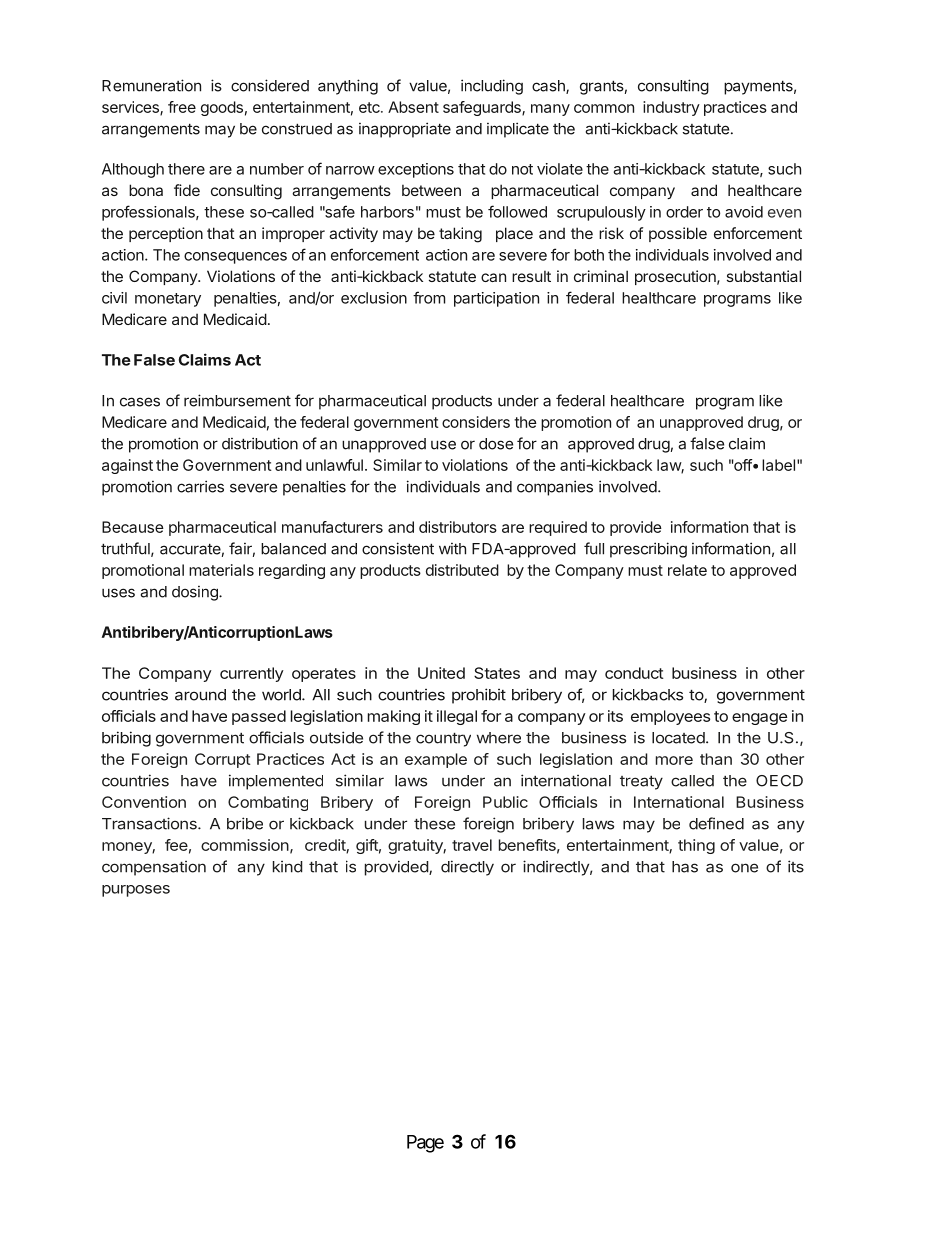  What do you see at coordinates (671, 108) in the screenshot?
I see `industry` at bounding box center [671, 108].
